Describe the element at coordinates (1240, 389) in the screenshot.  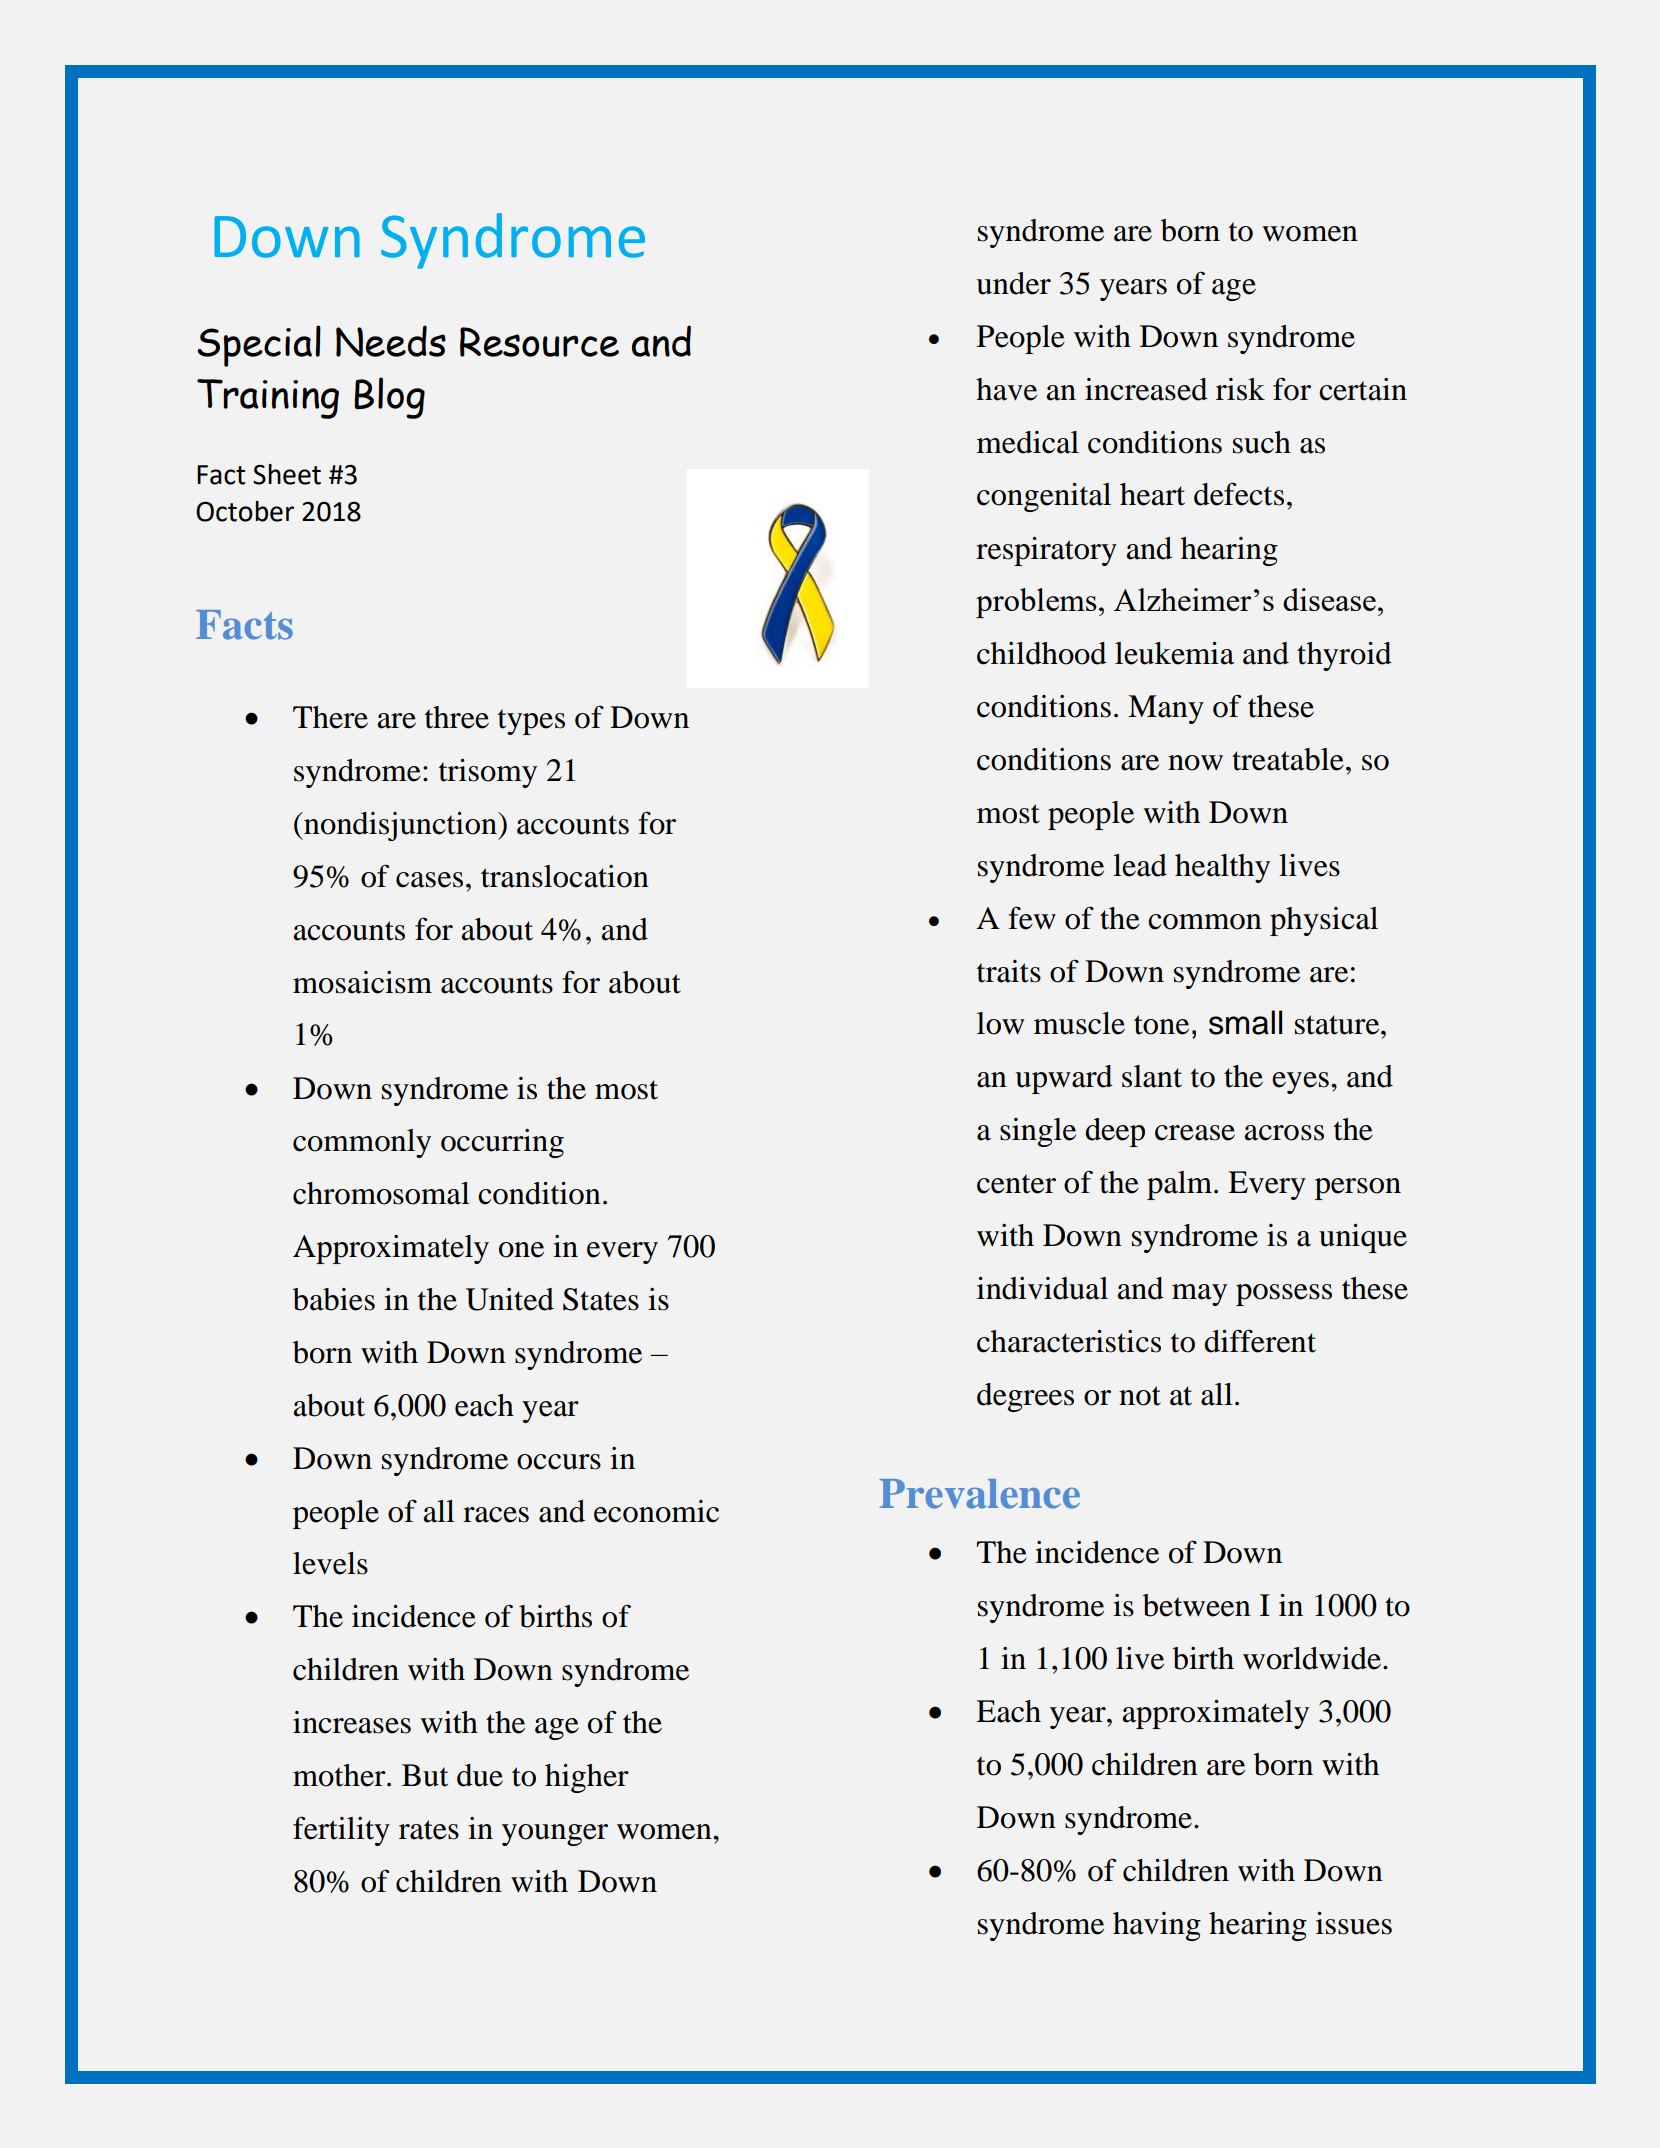
I see `risk` at that location.
